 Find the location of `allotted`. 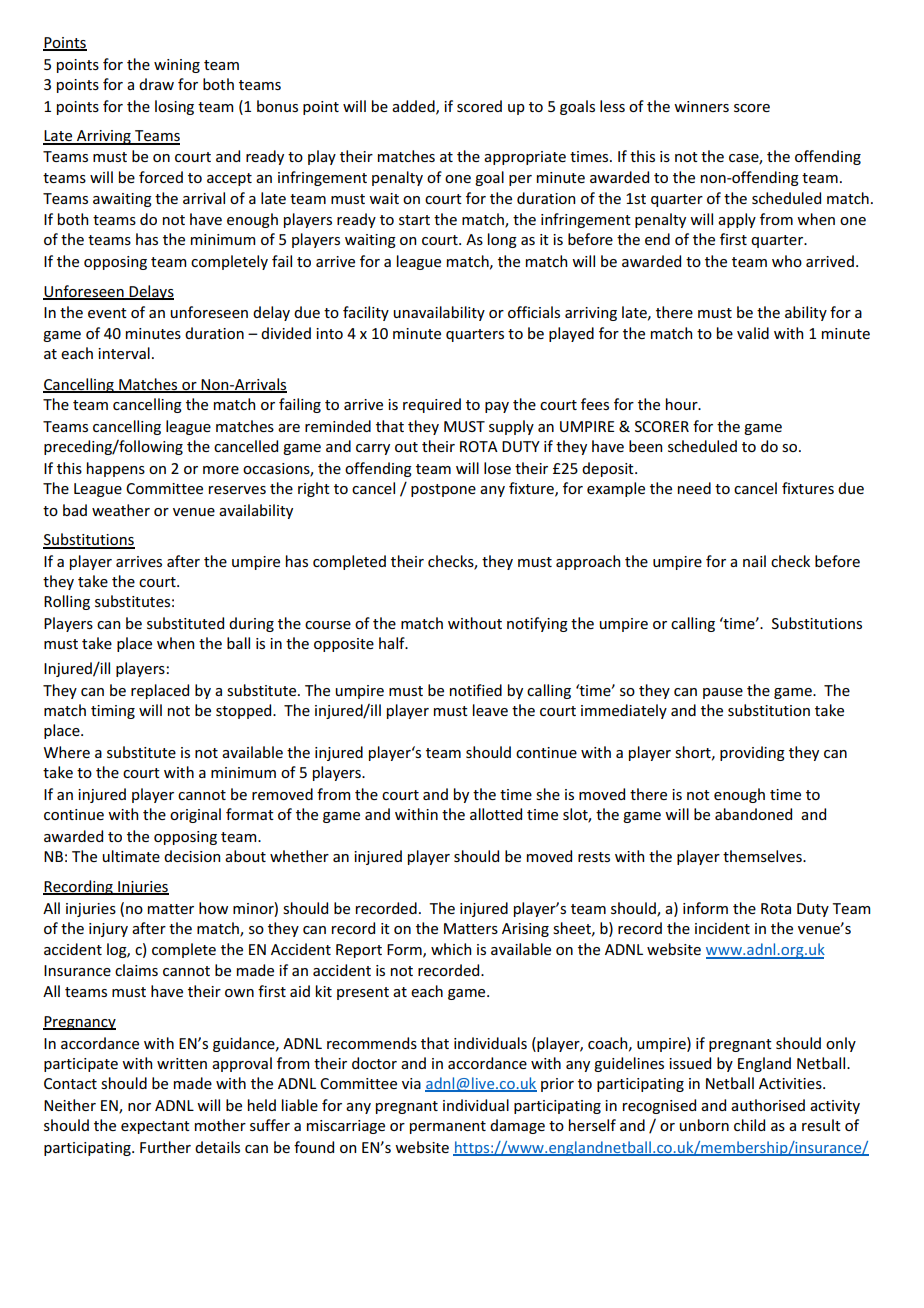

allotted is located at coordinates (496, 814).
